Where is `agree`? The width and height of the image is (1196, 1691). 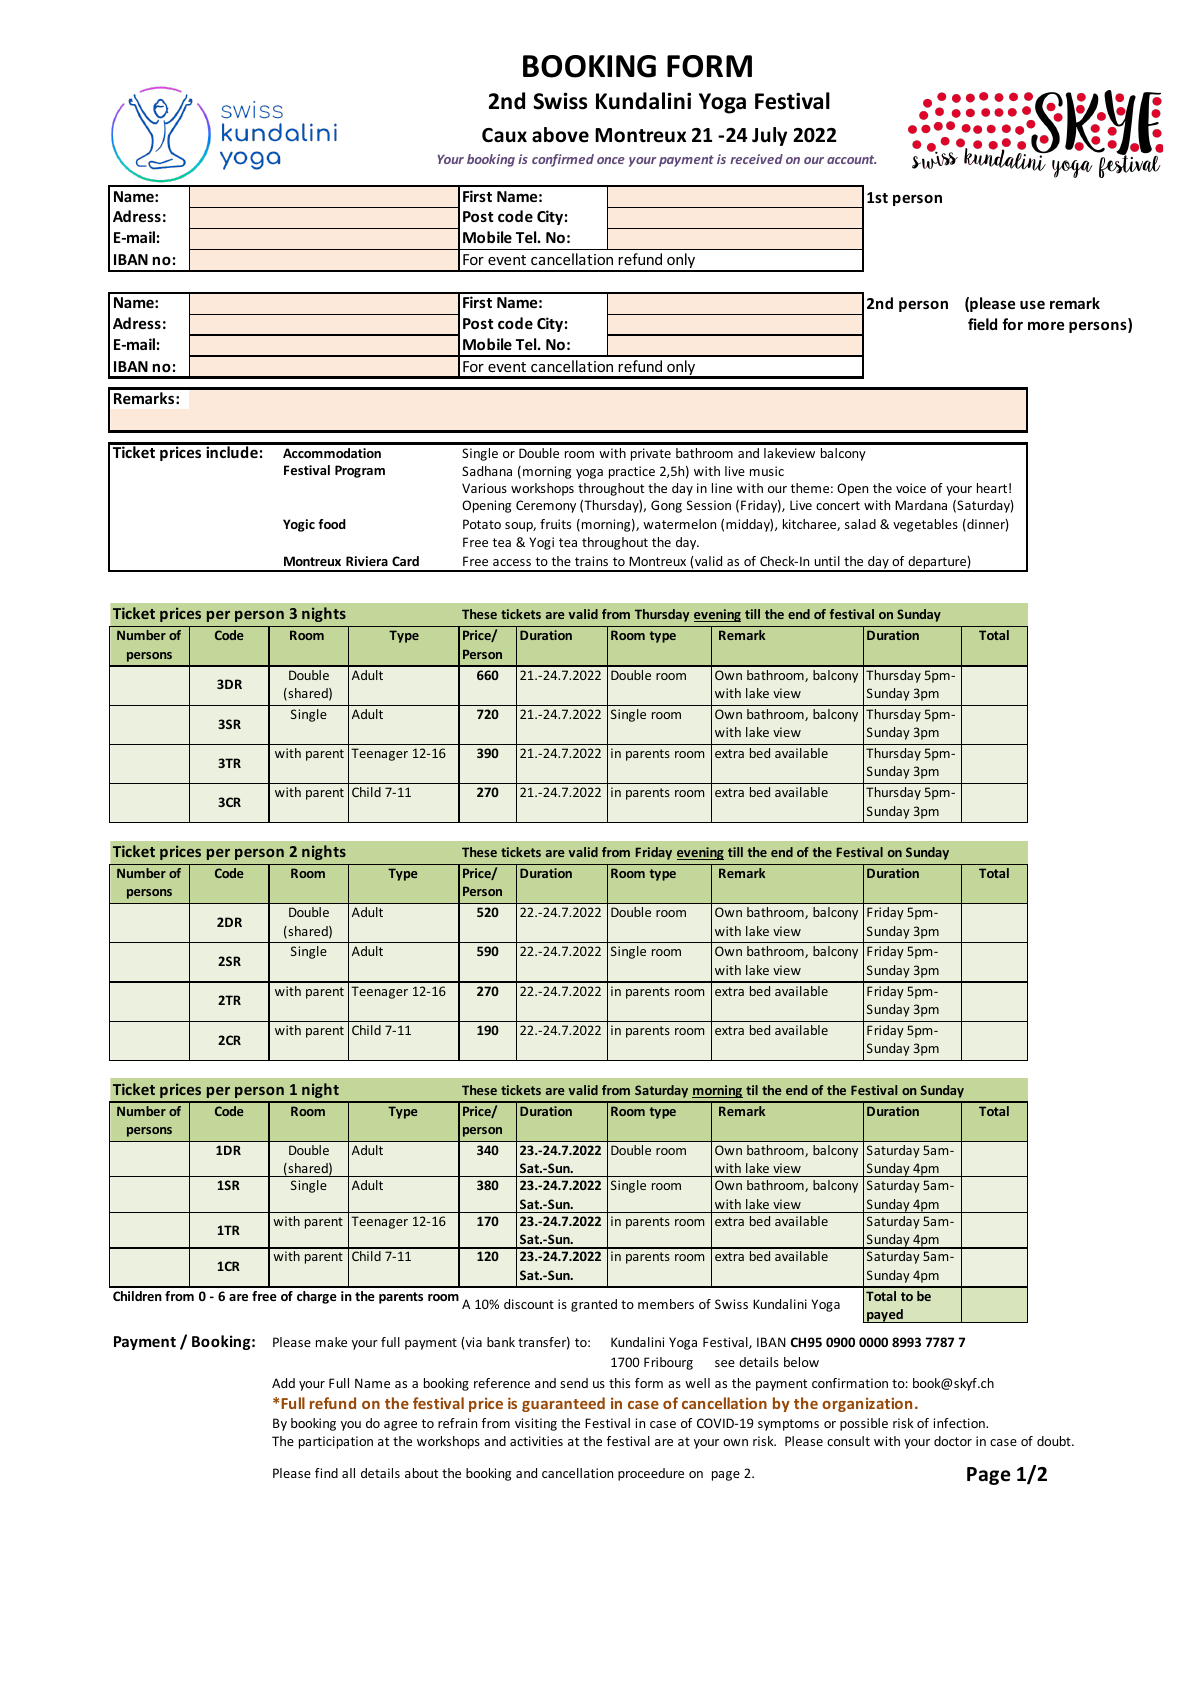 agree is located at coordinates (400, 1426).
